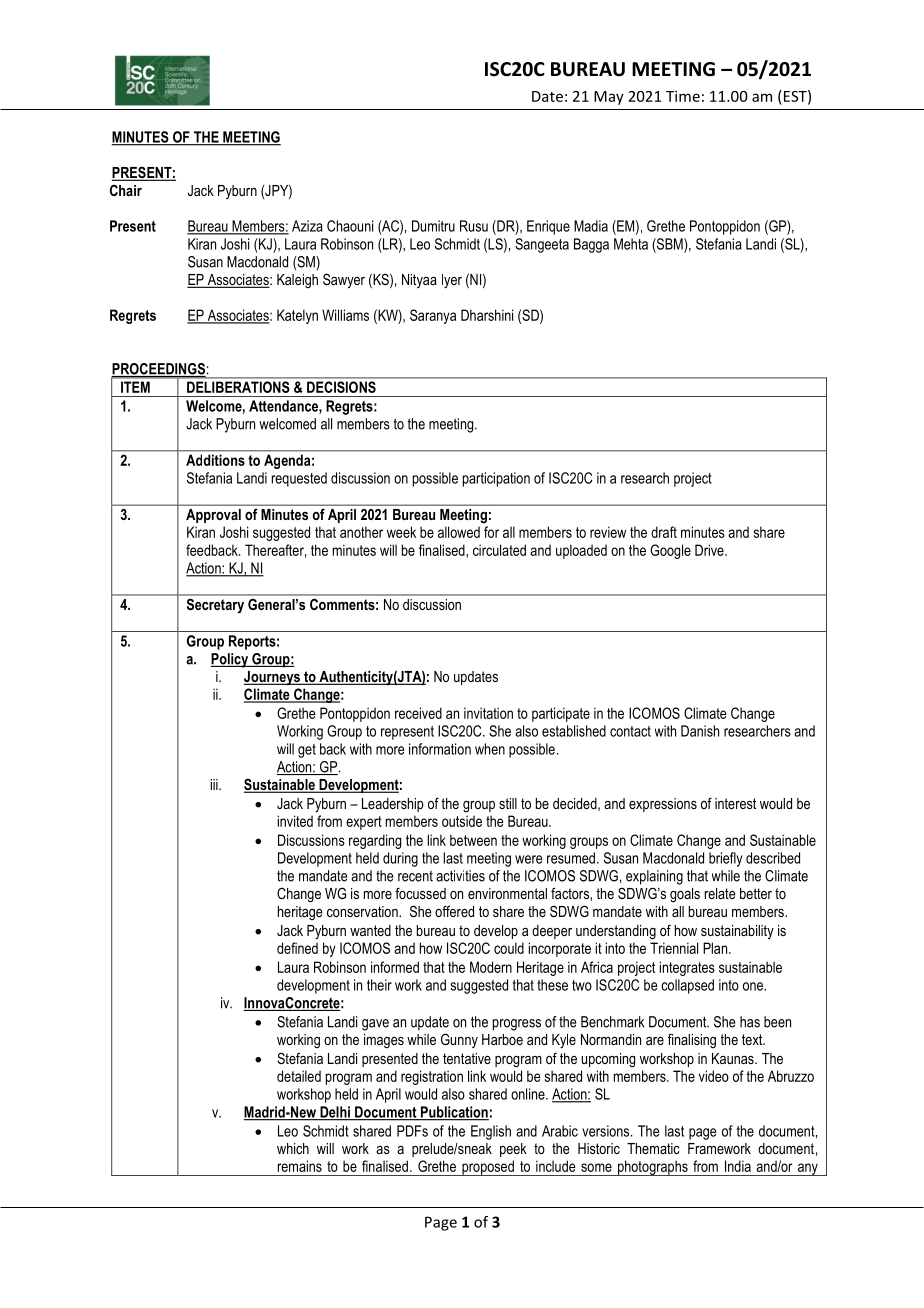 This screenshot has width=924, height=1308. What do you see at coordinates (710, 550) in the screenshot?
I see `Drive` at bounding box center [710, 550].
